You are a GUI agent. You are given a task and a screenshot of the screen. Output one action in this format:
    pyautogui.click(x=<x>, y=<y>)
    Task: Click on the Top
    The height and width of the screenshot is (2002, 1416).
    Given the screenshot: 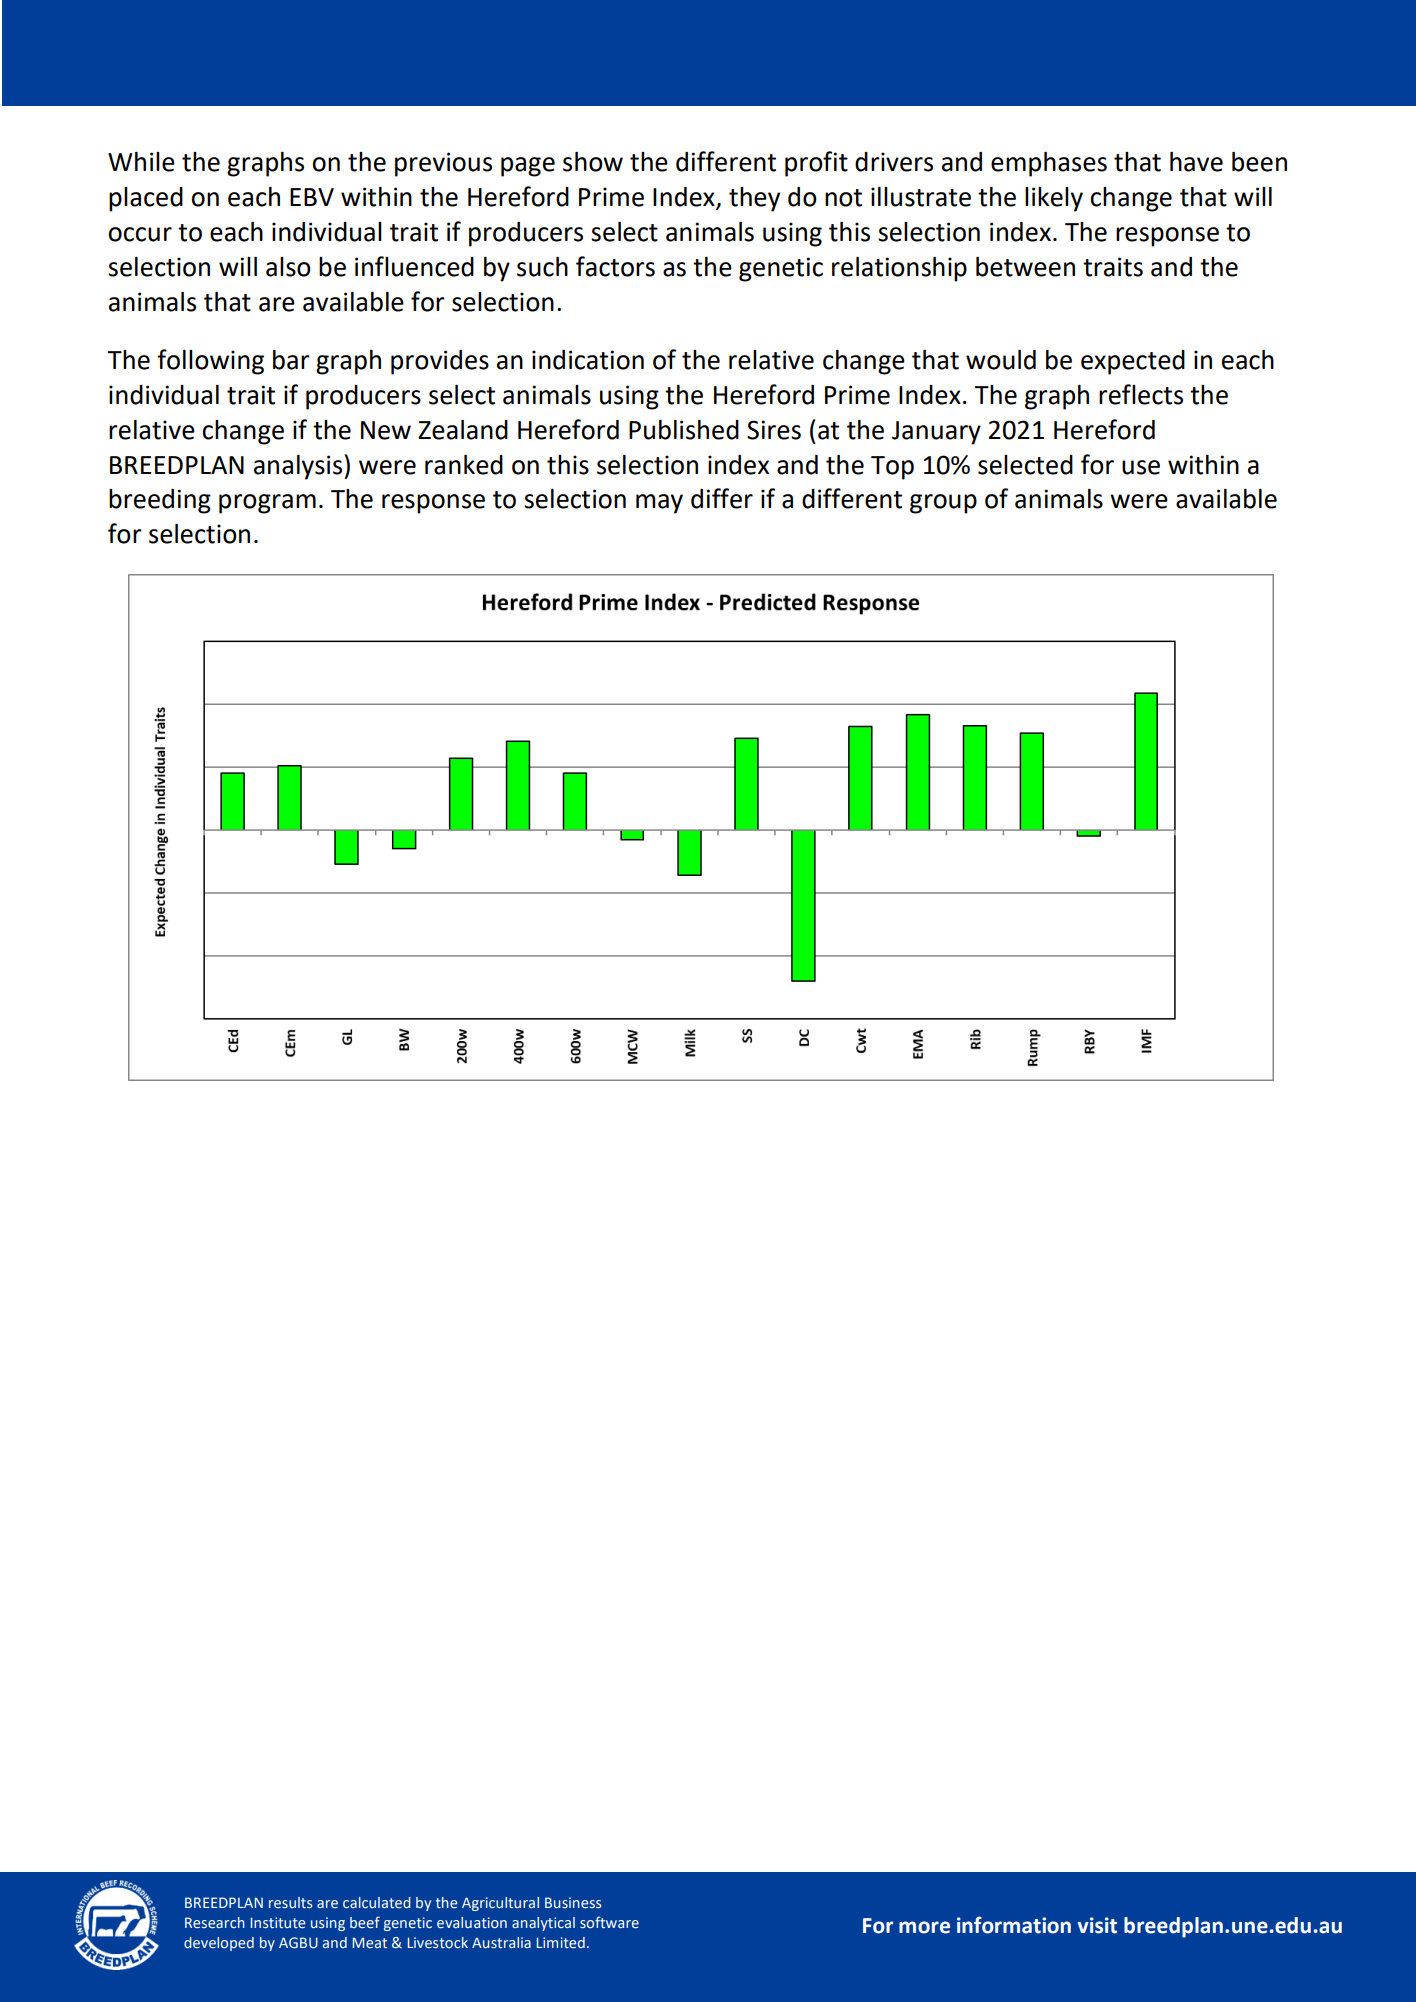 What is the action you would take?
    pyautogui.click(x=892, y=468)
